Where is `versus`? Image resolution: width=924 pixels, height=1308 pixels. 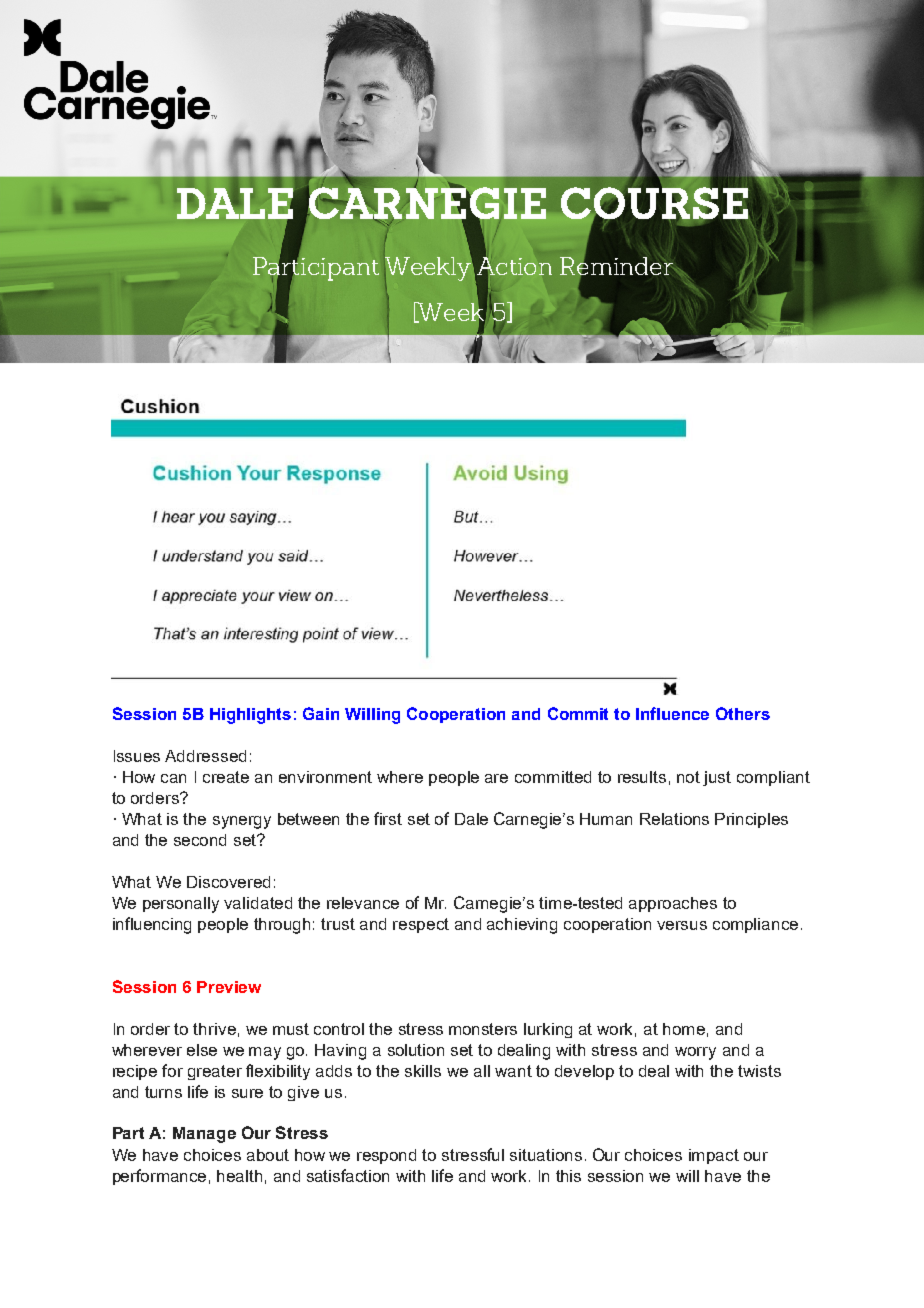
versus is located at coordinates (682, 925).
